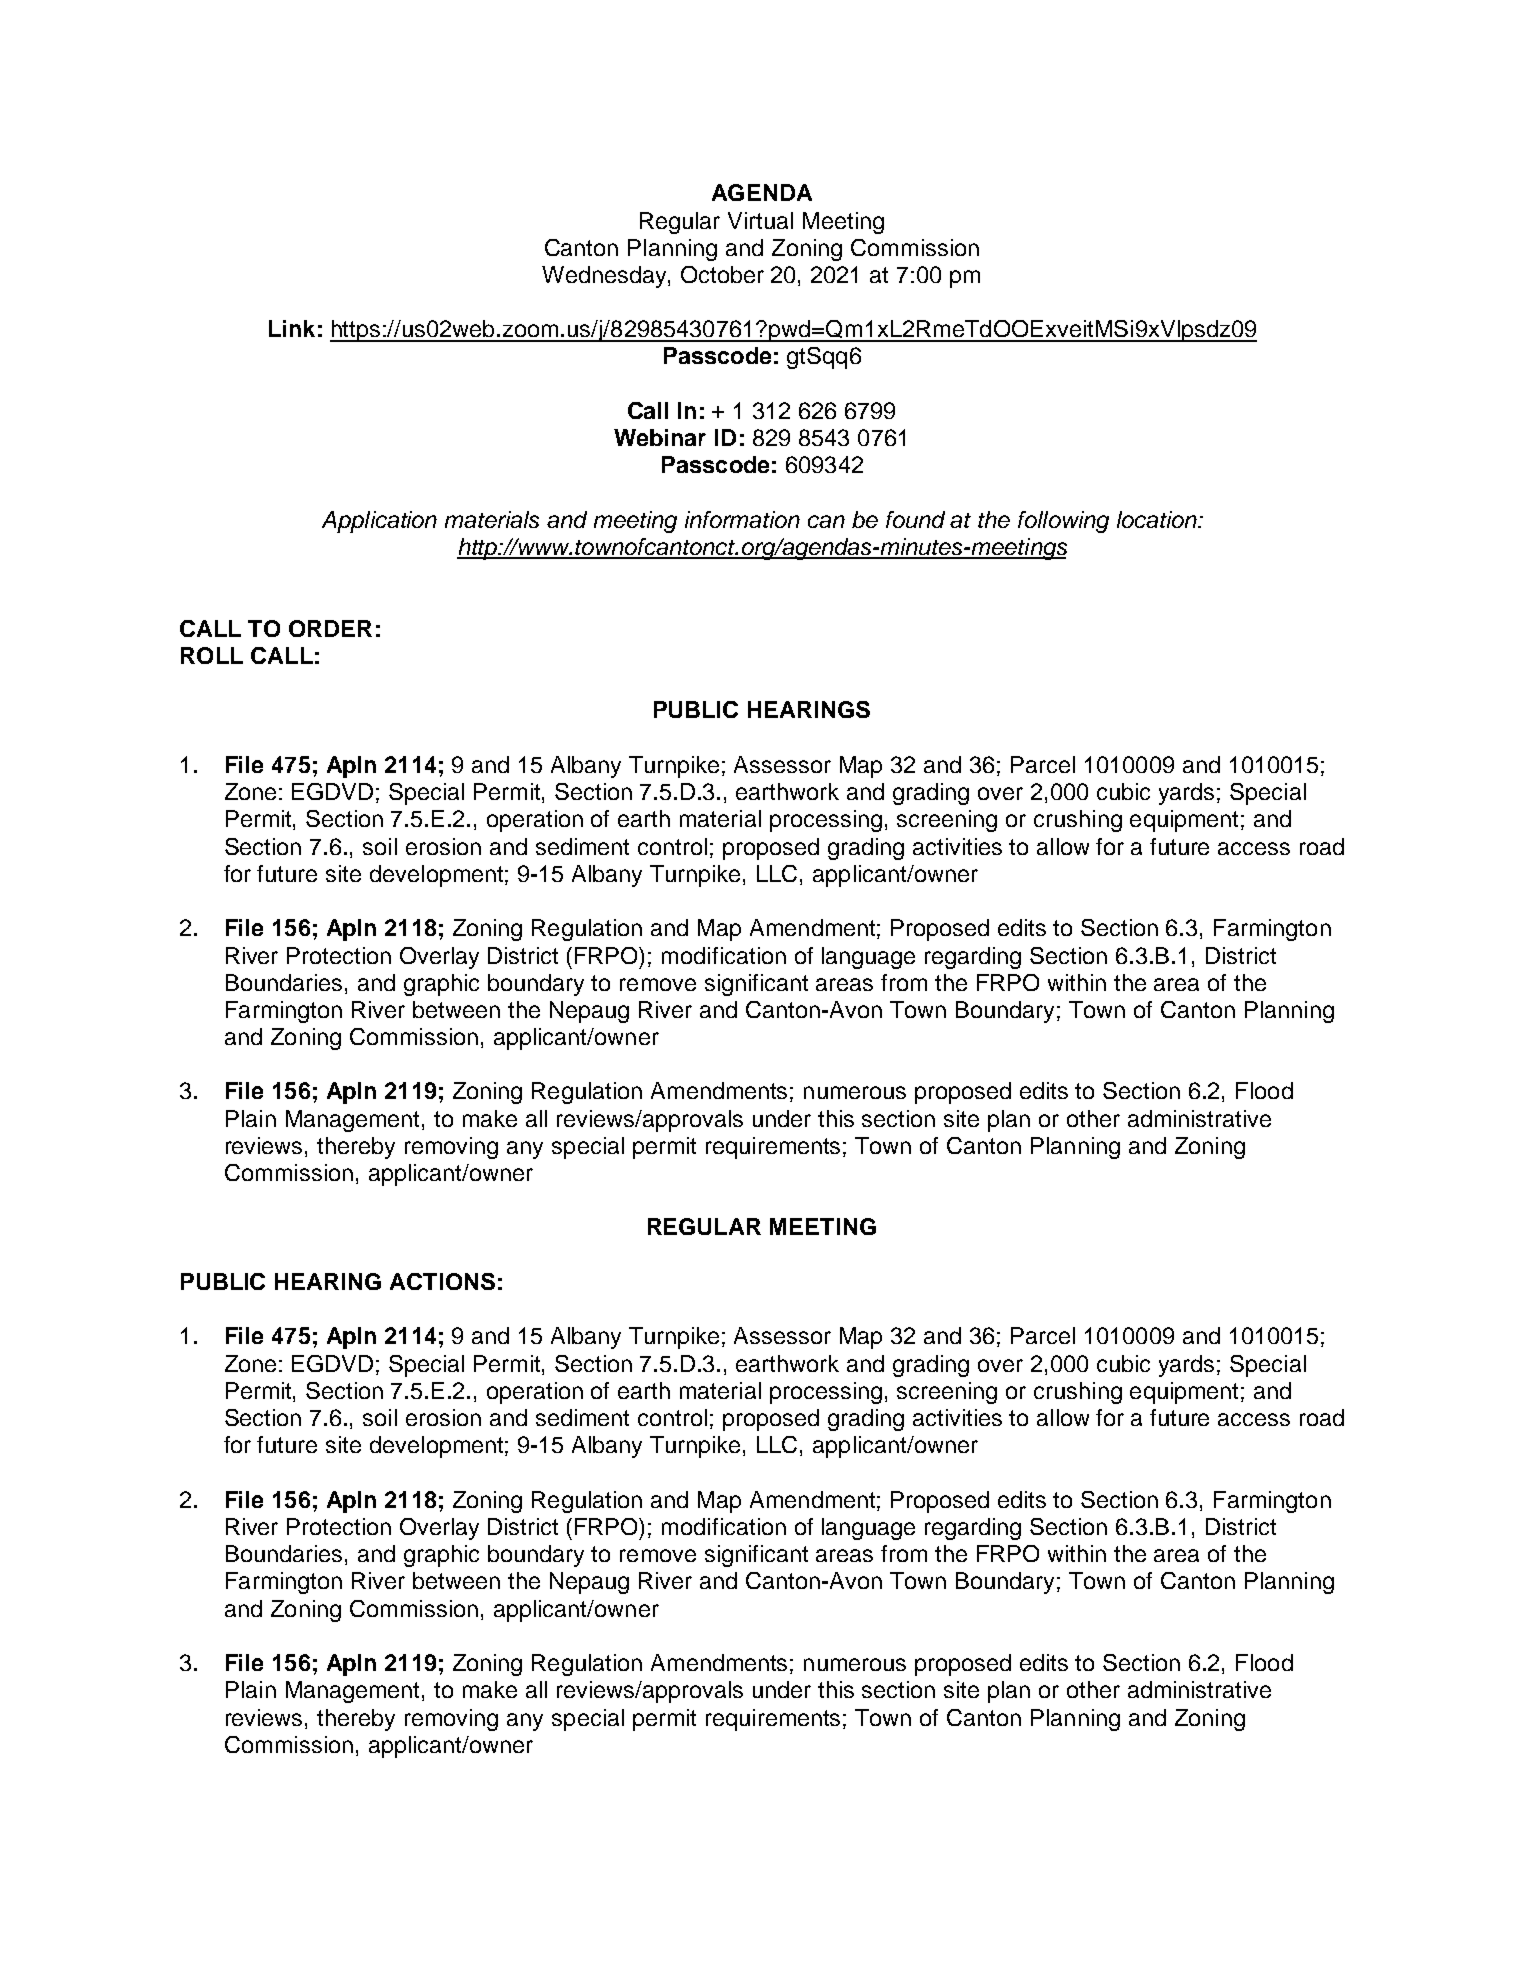 Image resolution: width=1524 pixels, height=1973 pixels. I want to click on Application, so click(379, 522).
